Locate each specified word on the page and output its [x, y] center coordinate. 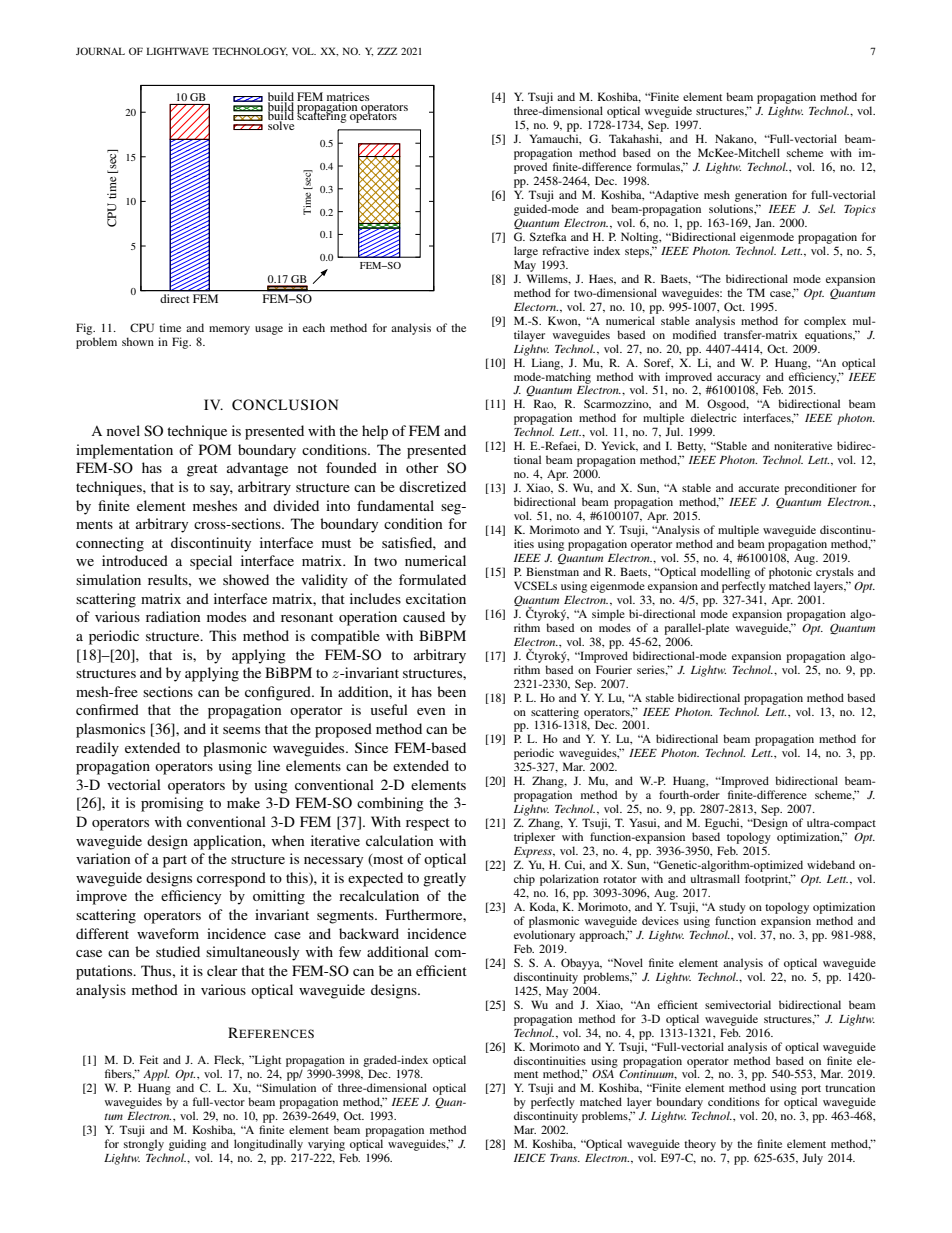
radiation [173, 616]
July [812, 1159]
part [175, 861]
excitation [436, 598]
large [526, 252]
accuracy [738, 380]
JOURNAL [100, 51]
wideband [831, 864]
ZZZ [387, 51]
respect [428, 824]
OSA [603, 1073]
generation [761, 196]
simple [608, 615]
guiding [187, 1145]
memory [229, 330]
